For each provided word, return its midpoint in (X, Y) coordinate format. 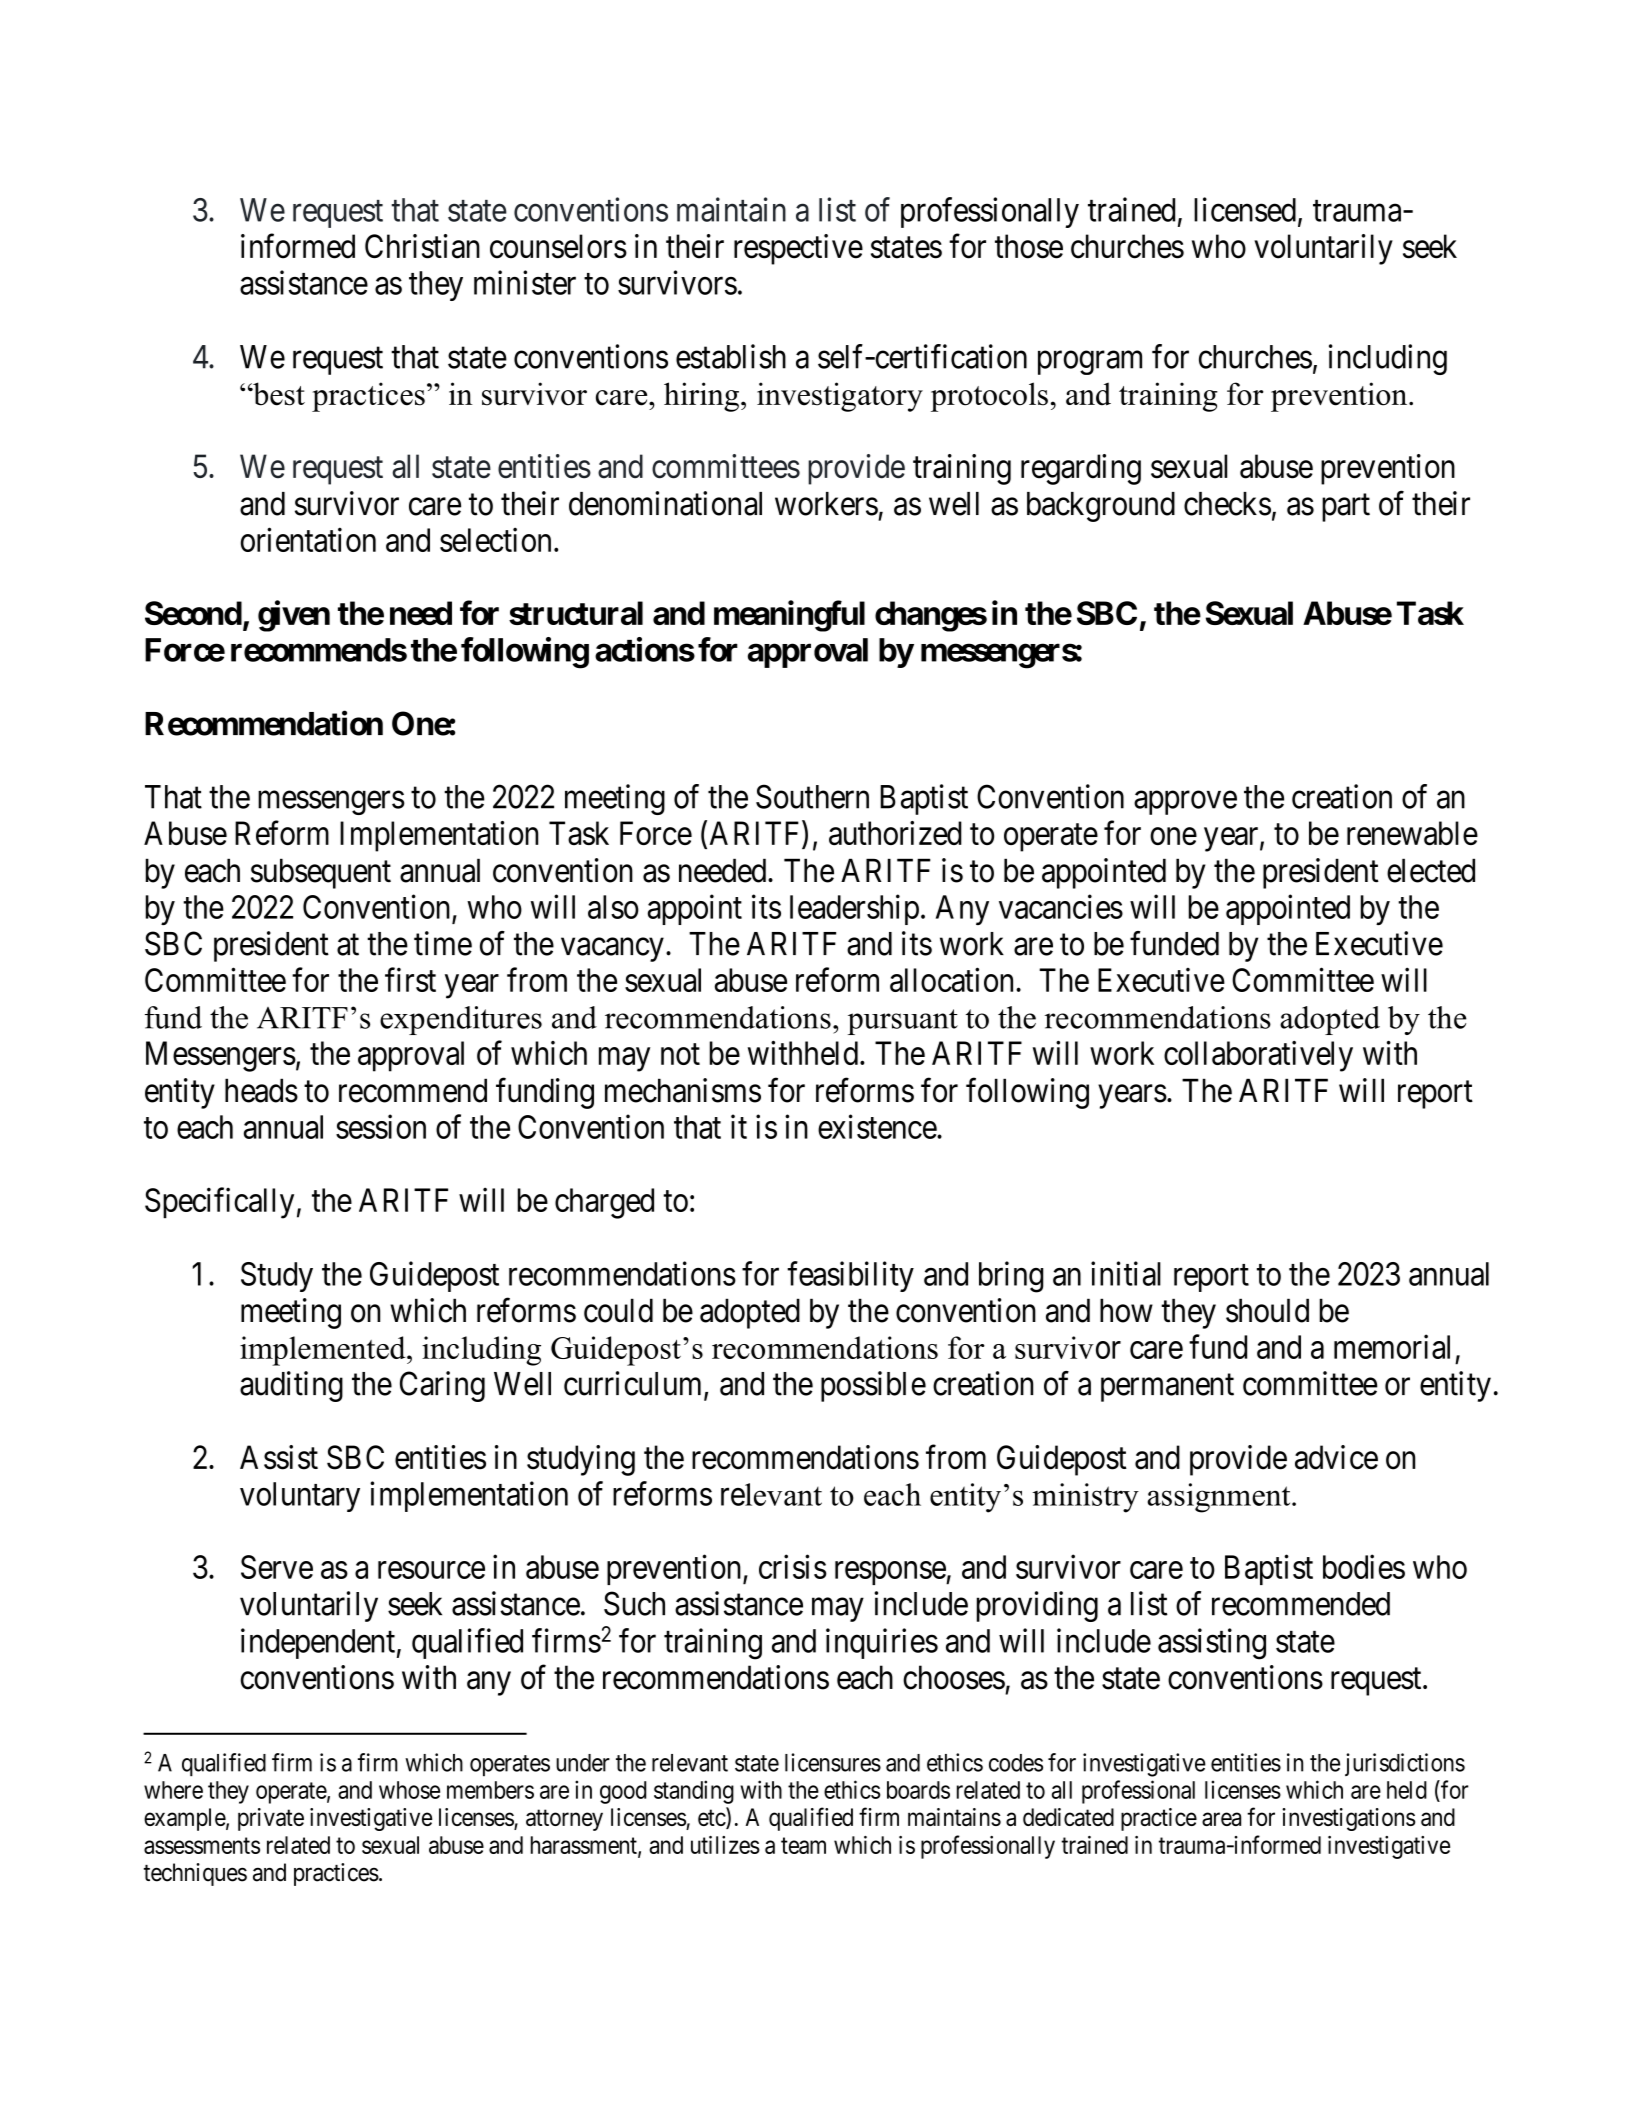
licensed (1245, 209)
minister (525, 282)
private (271, 1819)
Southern (812, 796)
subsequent (321, 873)
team (803, 1845)
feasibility (850, 1276)
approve (1185, 803)
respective (798, 249)
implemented (324, 1351)
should (1267, 1310)
